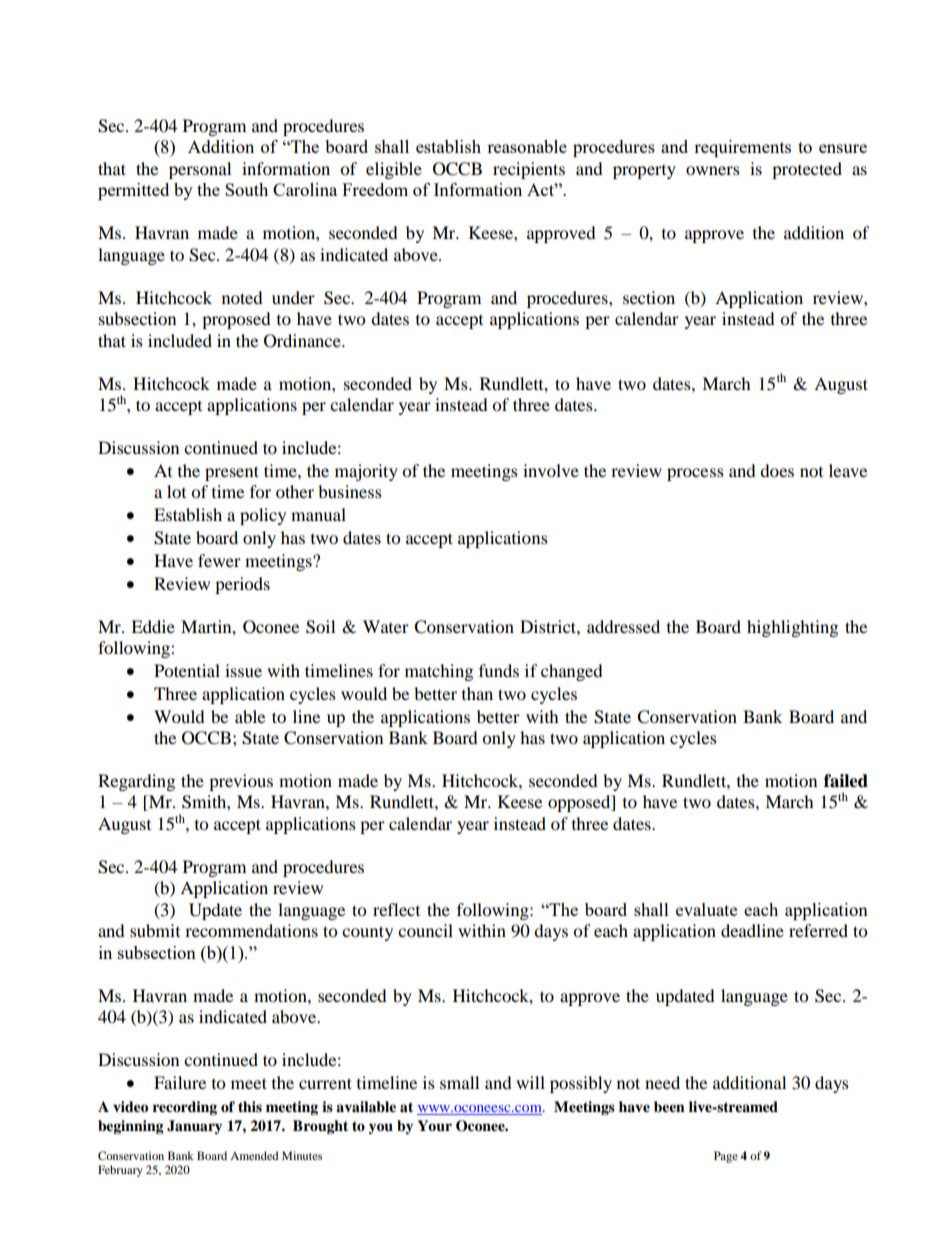 Image resolution: width=952 pixels, height=1233 pixels. Describe the element at coordinates (499, 670) in the image. I see `funds` at that location.
